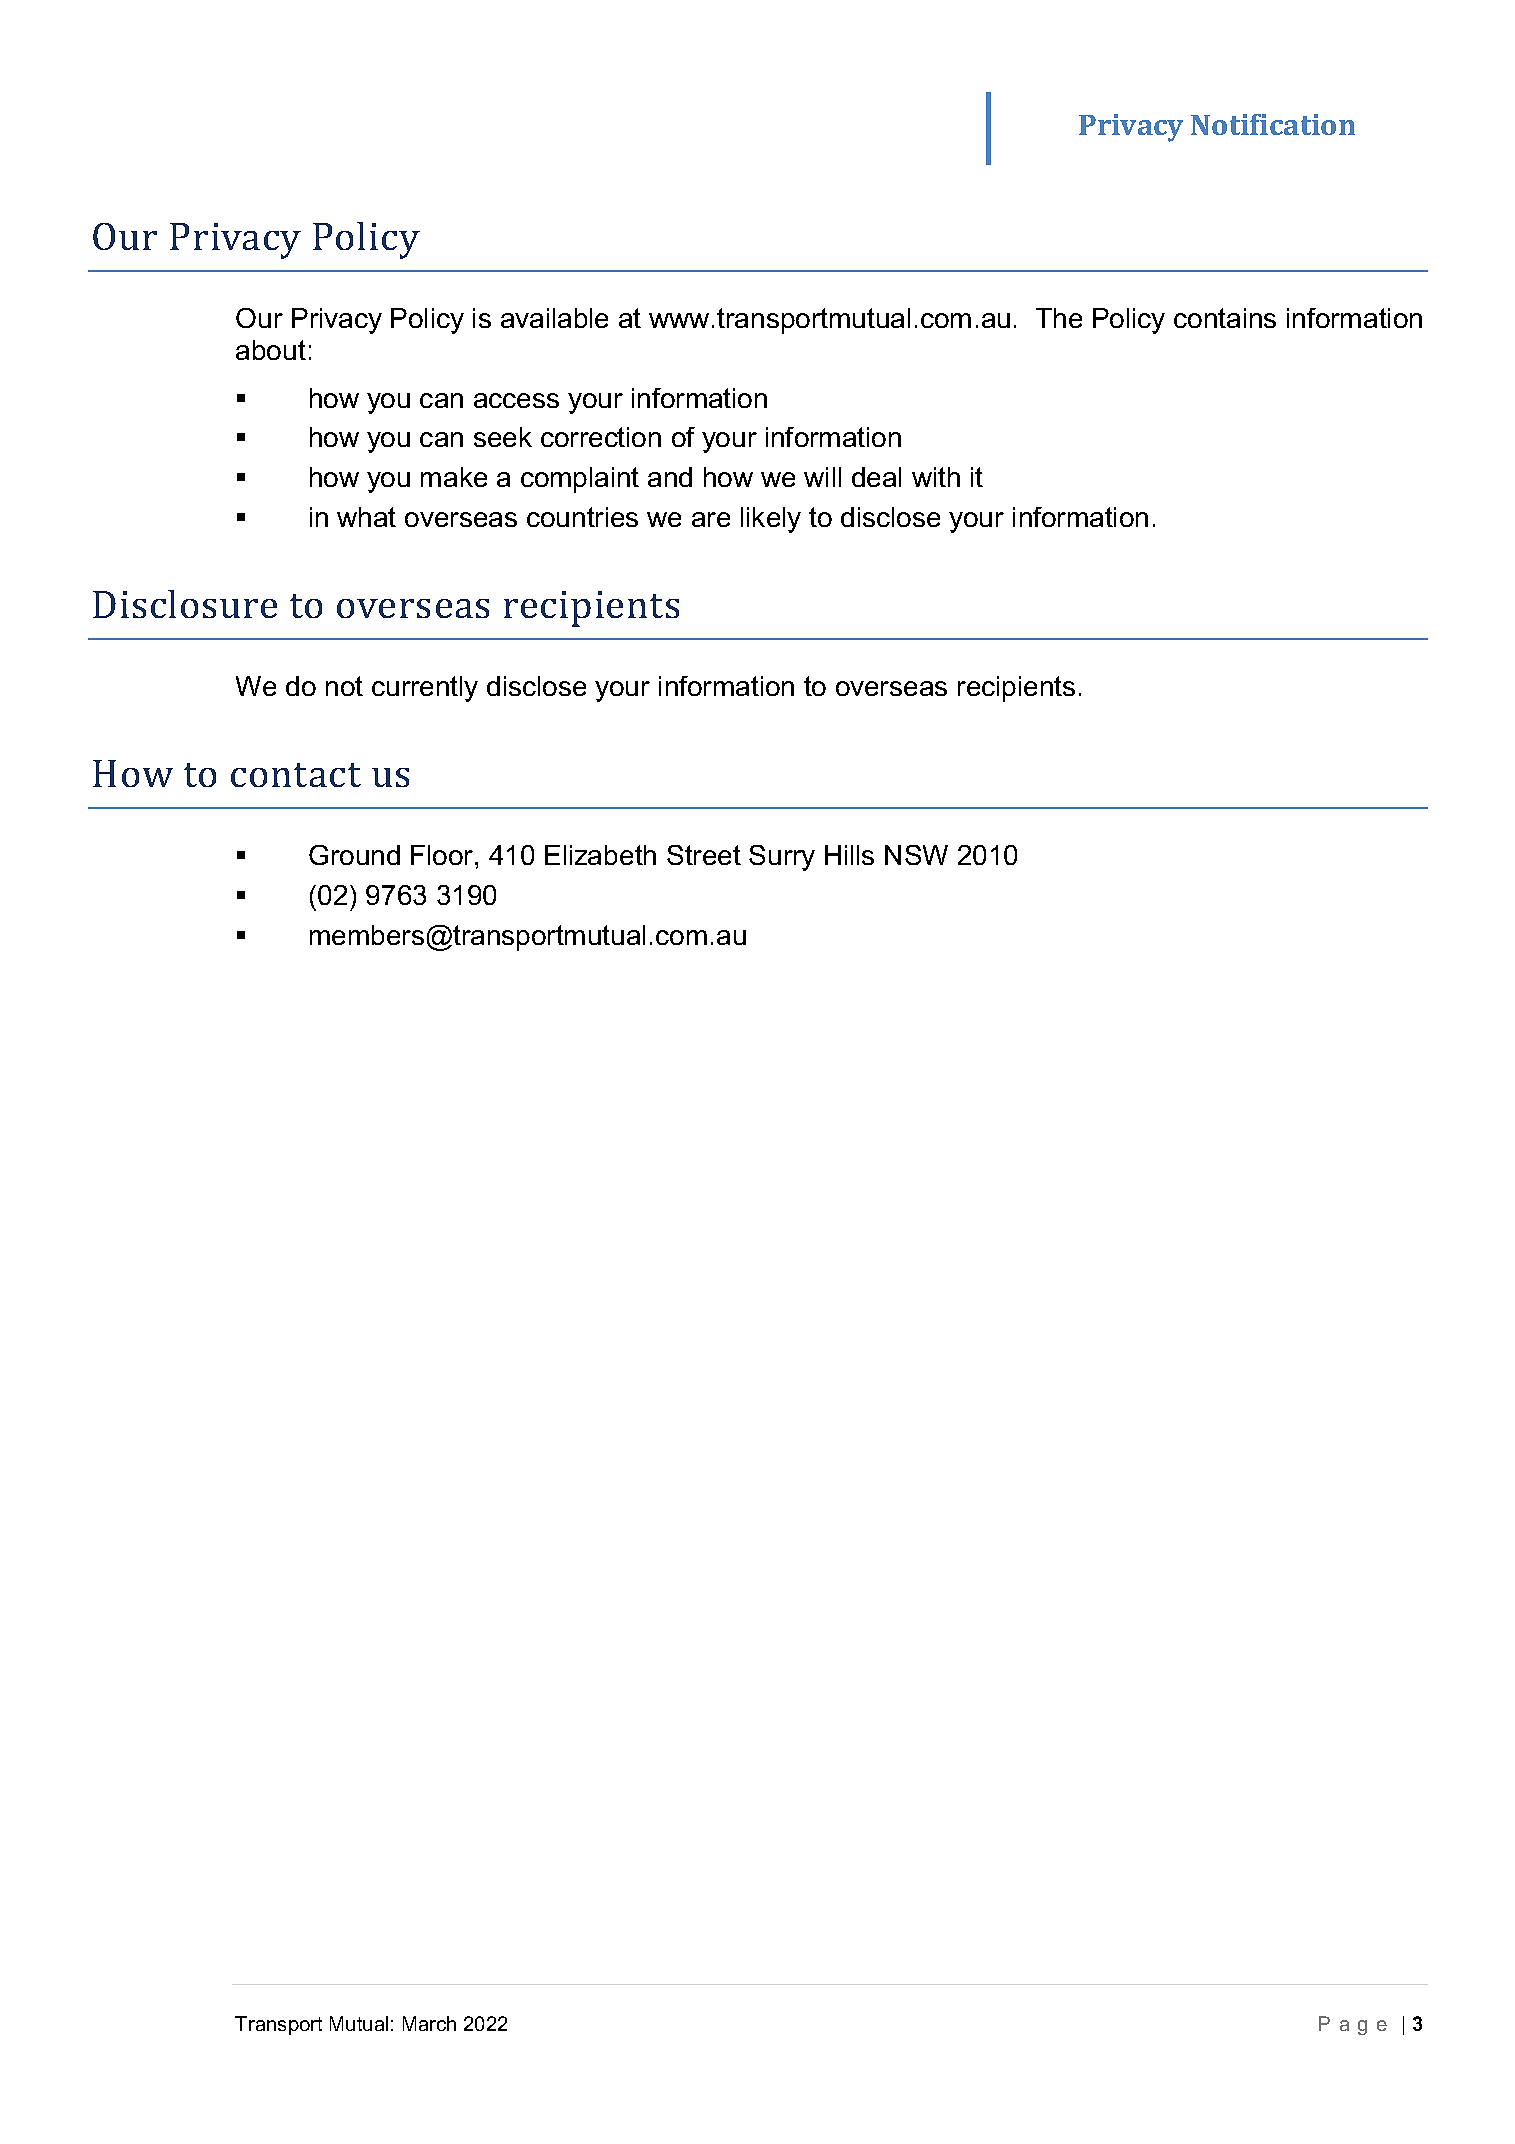 The image size is (1515, 2144). I want to click on currently, so click(425, 689).
